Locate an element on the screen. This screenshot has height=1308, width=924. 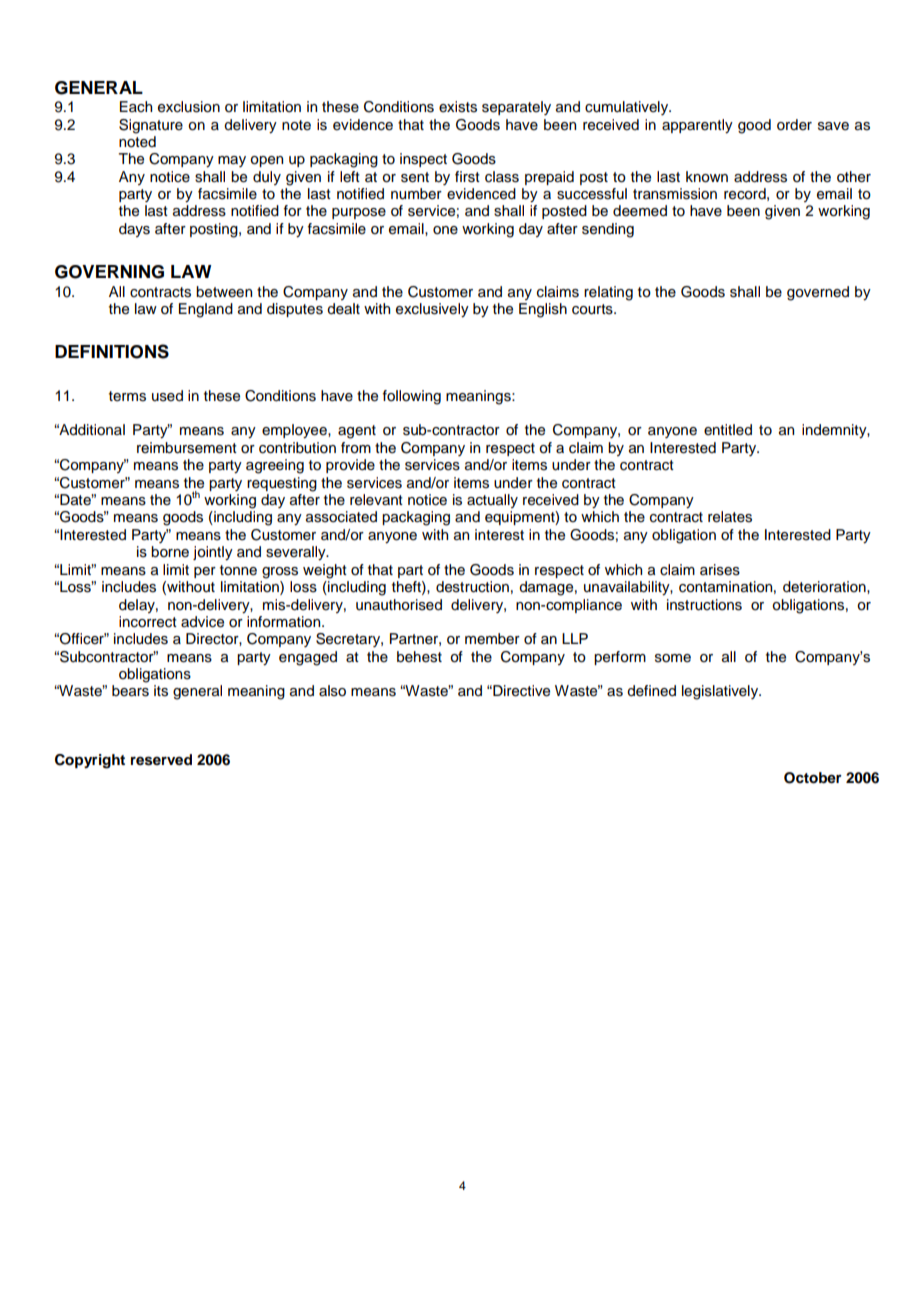
reserved is located at coordinates (161, 760).
